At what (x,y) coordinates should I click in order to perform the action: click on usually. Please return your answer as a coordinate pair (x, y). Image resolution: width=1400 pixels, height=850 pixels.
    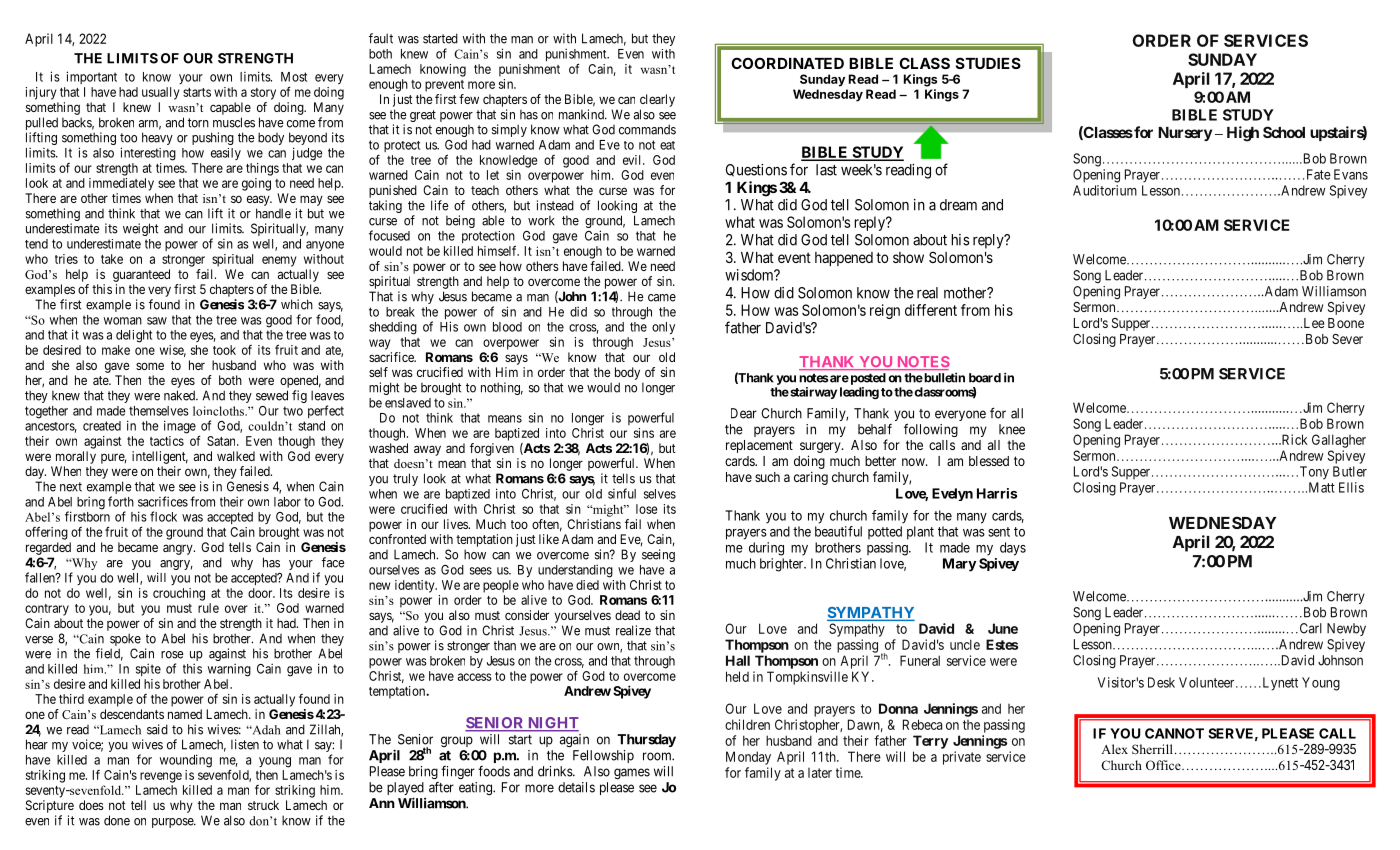
    Looking at the image, I should click on (161, 93).
